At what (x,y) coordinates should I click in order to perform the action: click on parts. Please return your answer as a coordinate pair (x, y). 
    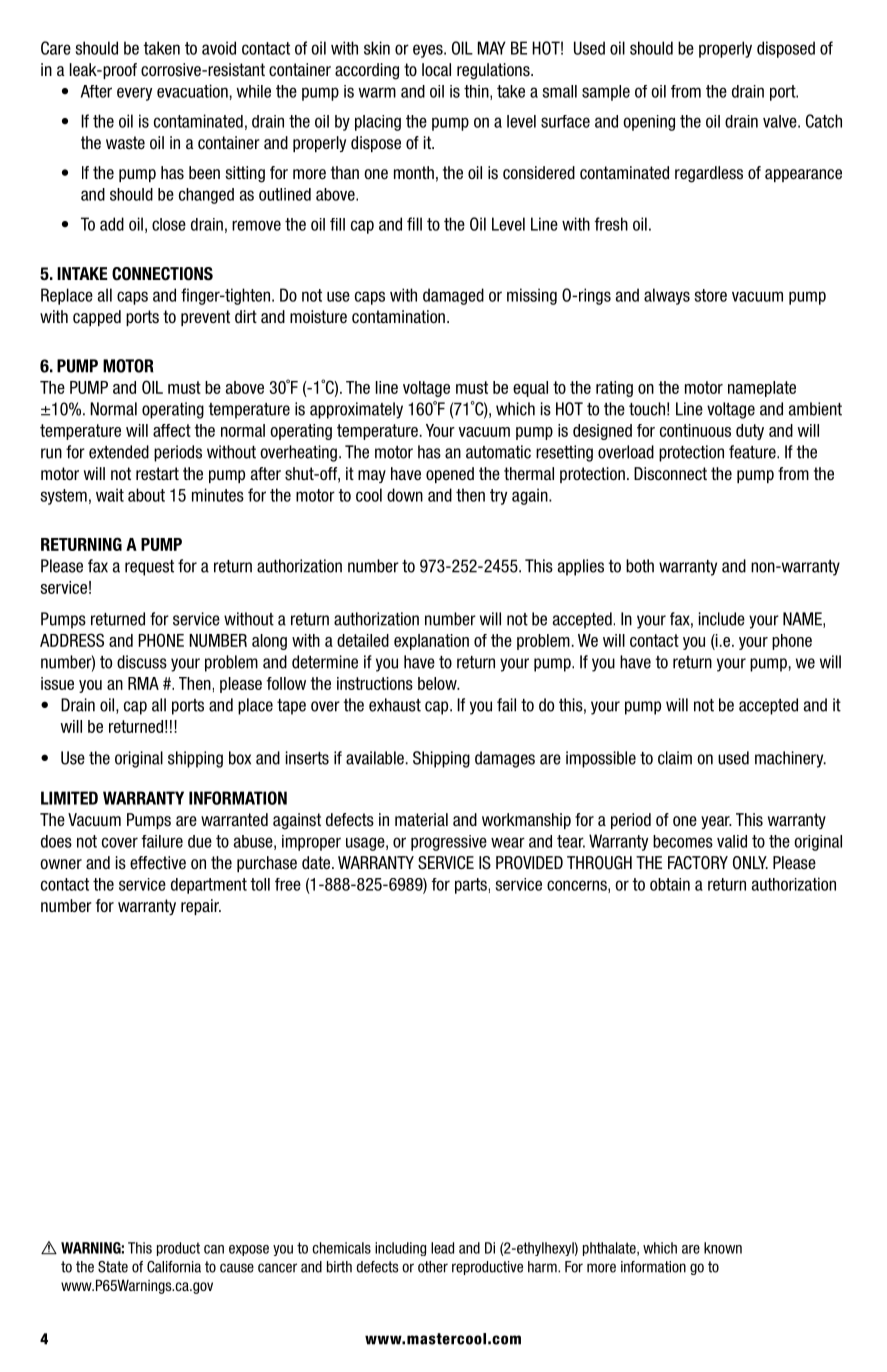
    Looking at the image, I should click on (471, 886).
